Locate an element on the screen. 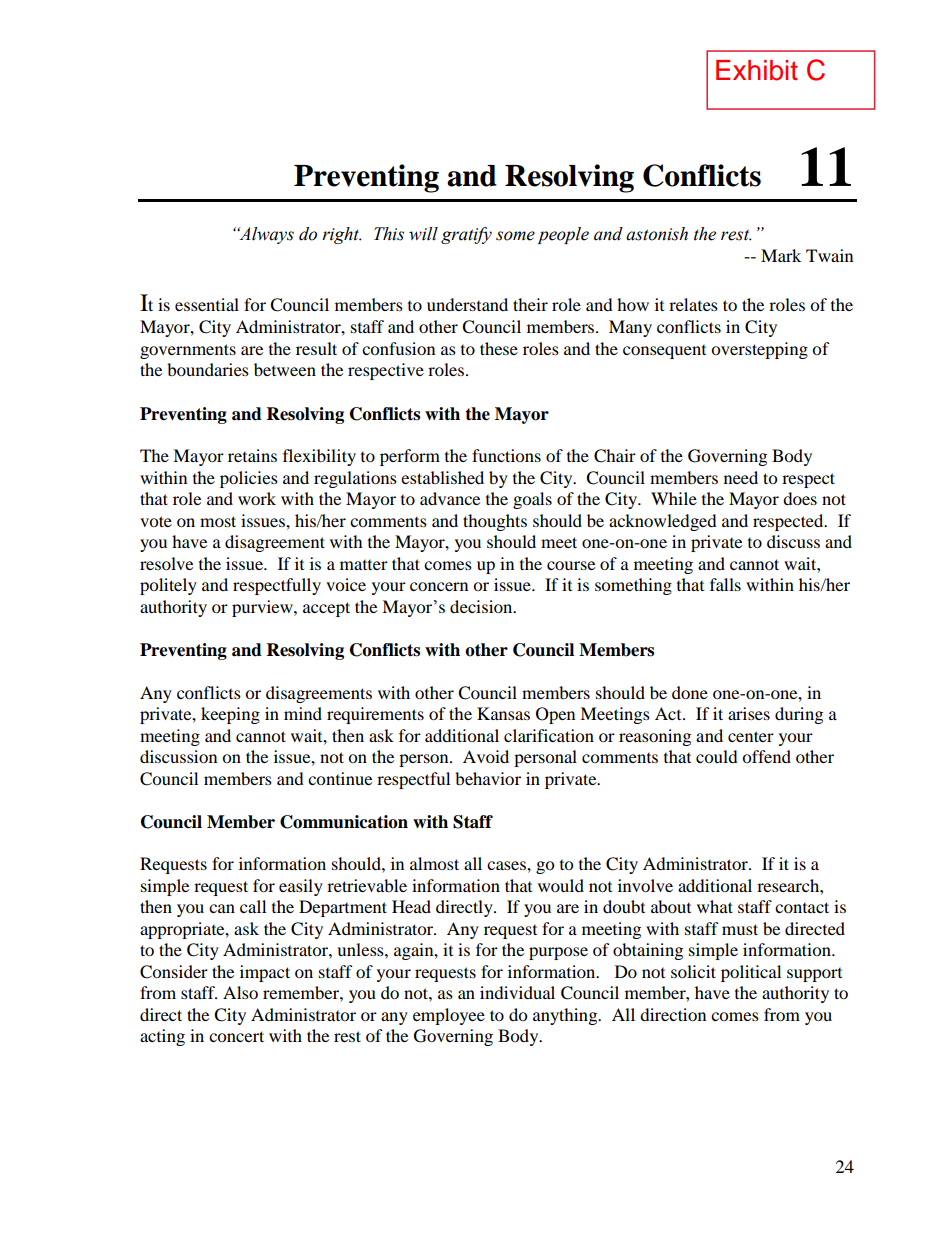 This screenshot has height=1233, width=952. thoughts is located at coordinates (495, 522).
